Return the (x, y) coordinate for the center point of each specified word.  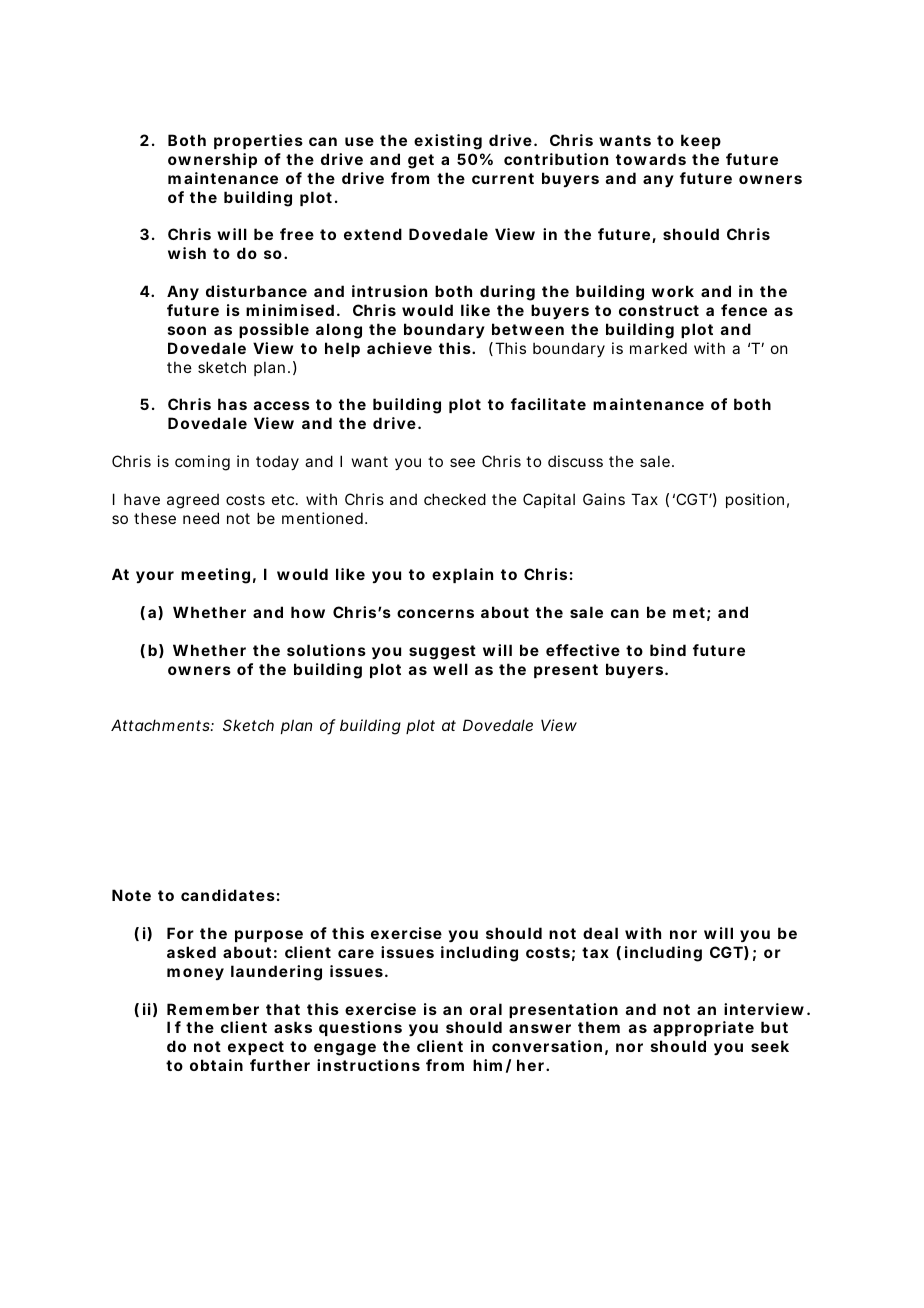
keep (701, 141)
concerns (435, 613)
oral (486, 1009)
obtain (216, 1065)
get (421, 161)
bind (668, 650)
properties (258, 141)
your (155, 577)
